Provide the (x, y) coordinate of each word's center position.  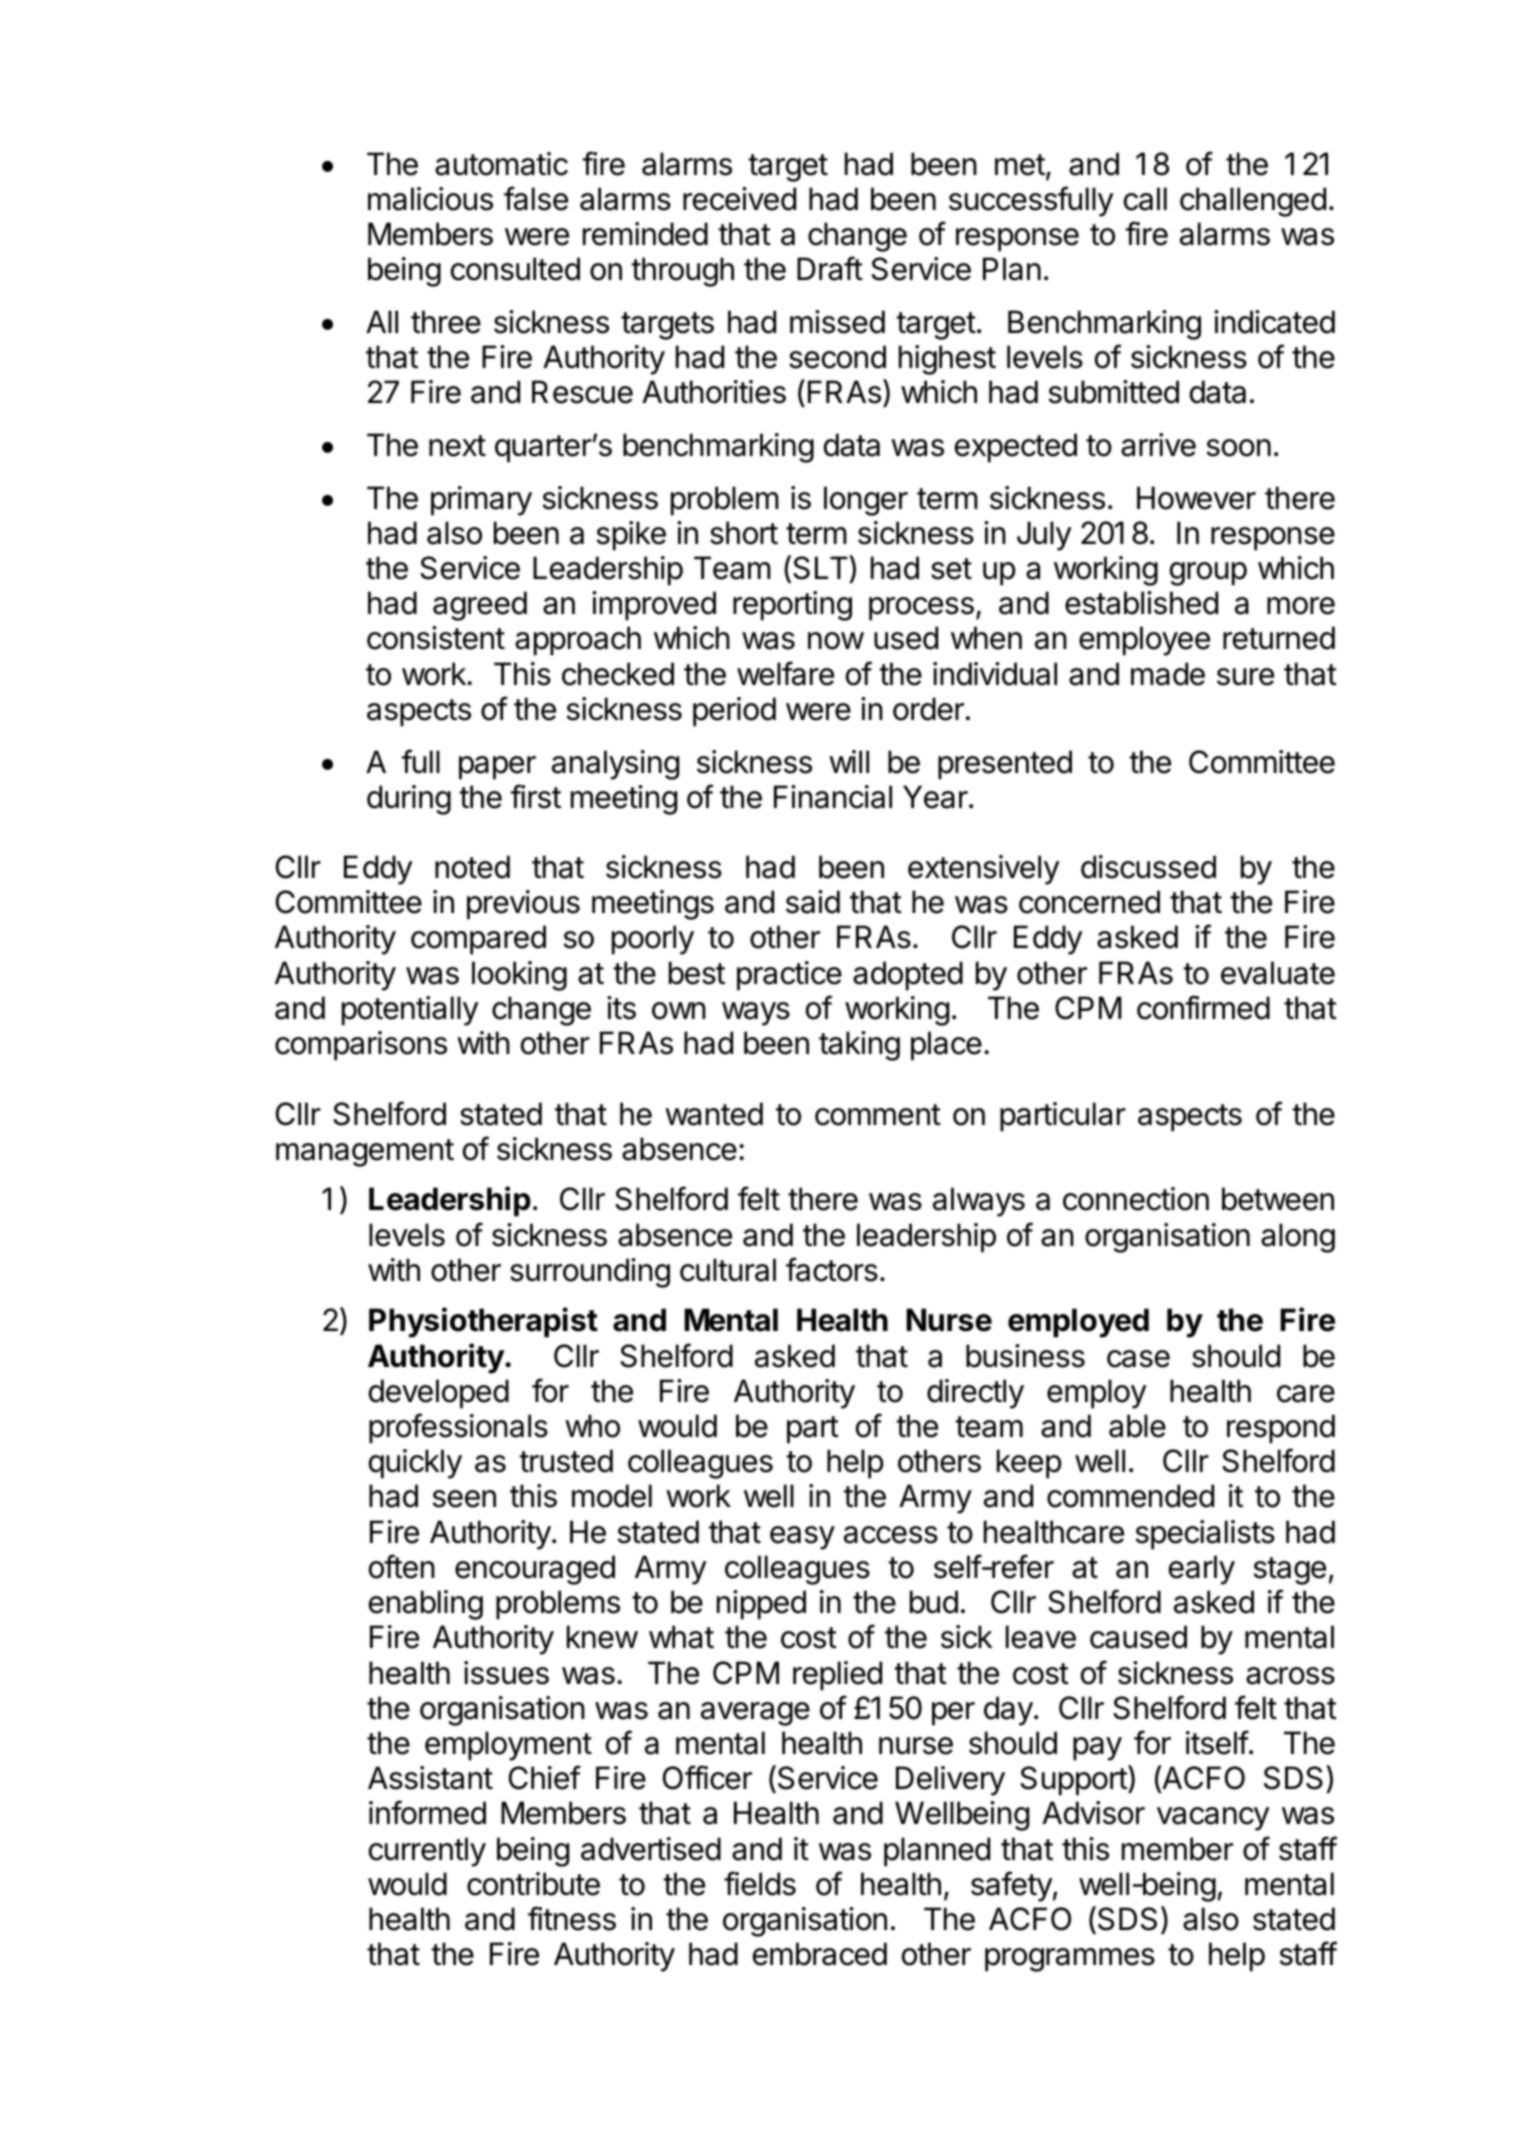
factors (832, 1269)
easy (802, 1538)
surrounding (590, 1273)
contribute (533, 1884)
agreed (480, 606)
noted (472, 867)
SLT (821, 569)
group (1208, 574)
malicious (430, 199)
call (1145, 199)
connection (1136, 1199)
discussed (1148, 867)
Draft (830, 268)
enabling (426, 1605)
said (813, 902)
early (1202, 1570)
